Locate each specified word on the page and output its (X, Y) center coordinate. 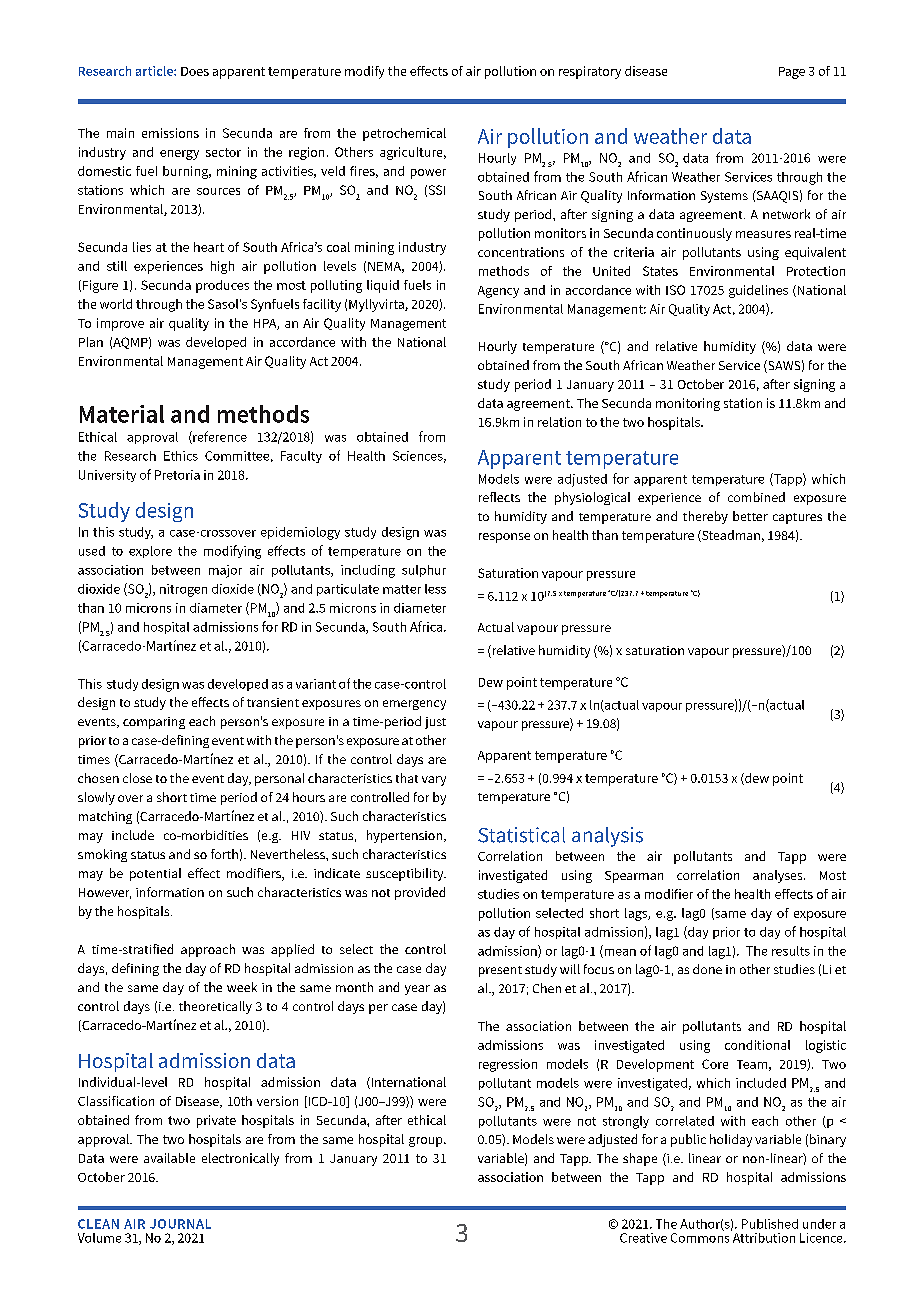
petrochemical (404, 134)
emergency (414, 705)
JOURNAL (180, 1224)
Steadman (730, 536)
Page (792, 73)
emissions (170, 133)
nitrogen (183, 590)
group (427, 1142)
